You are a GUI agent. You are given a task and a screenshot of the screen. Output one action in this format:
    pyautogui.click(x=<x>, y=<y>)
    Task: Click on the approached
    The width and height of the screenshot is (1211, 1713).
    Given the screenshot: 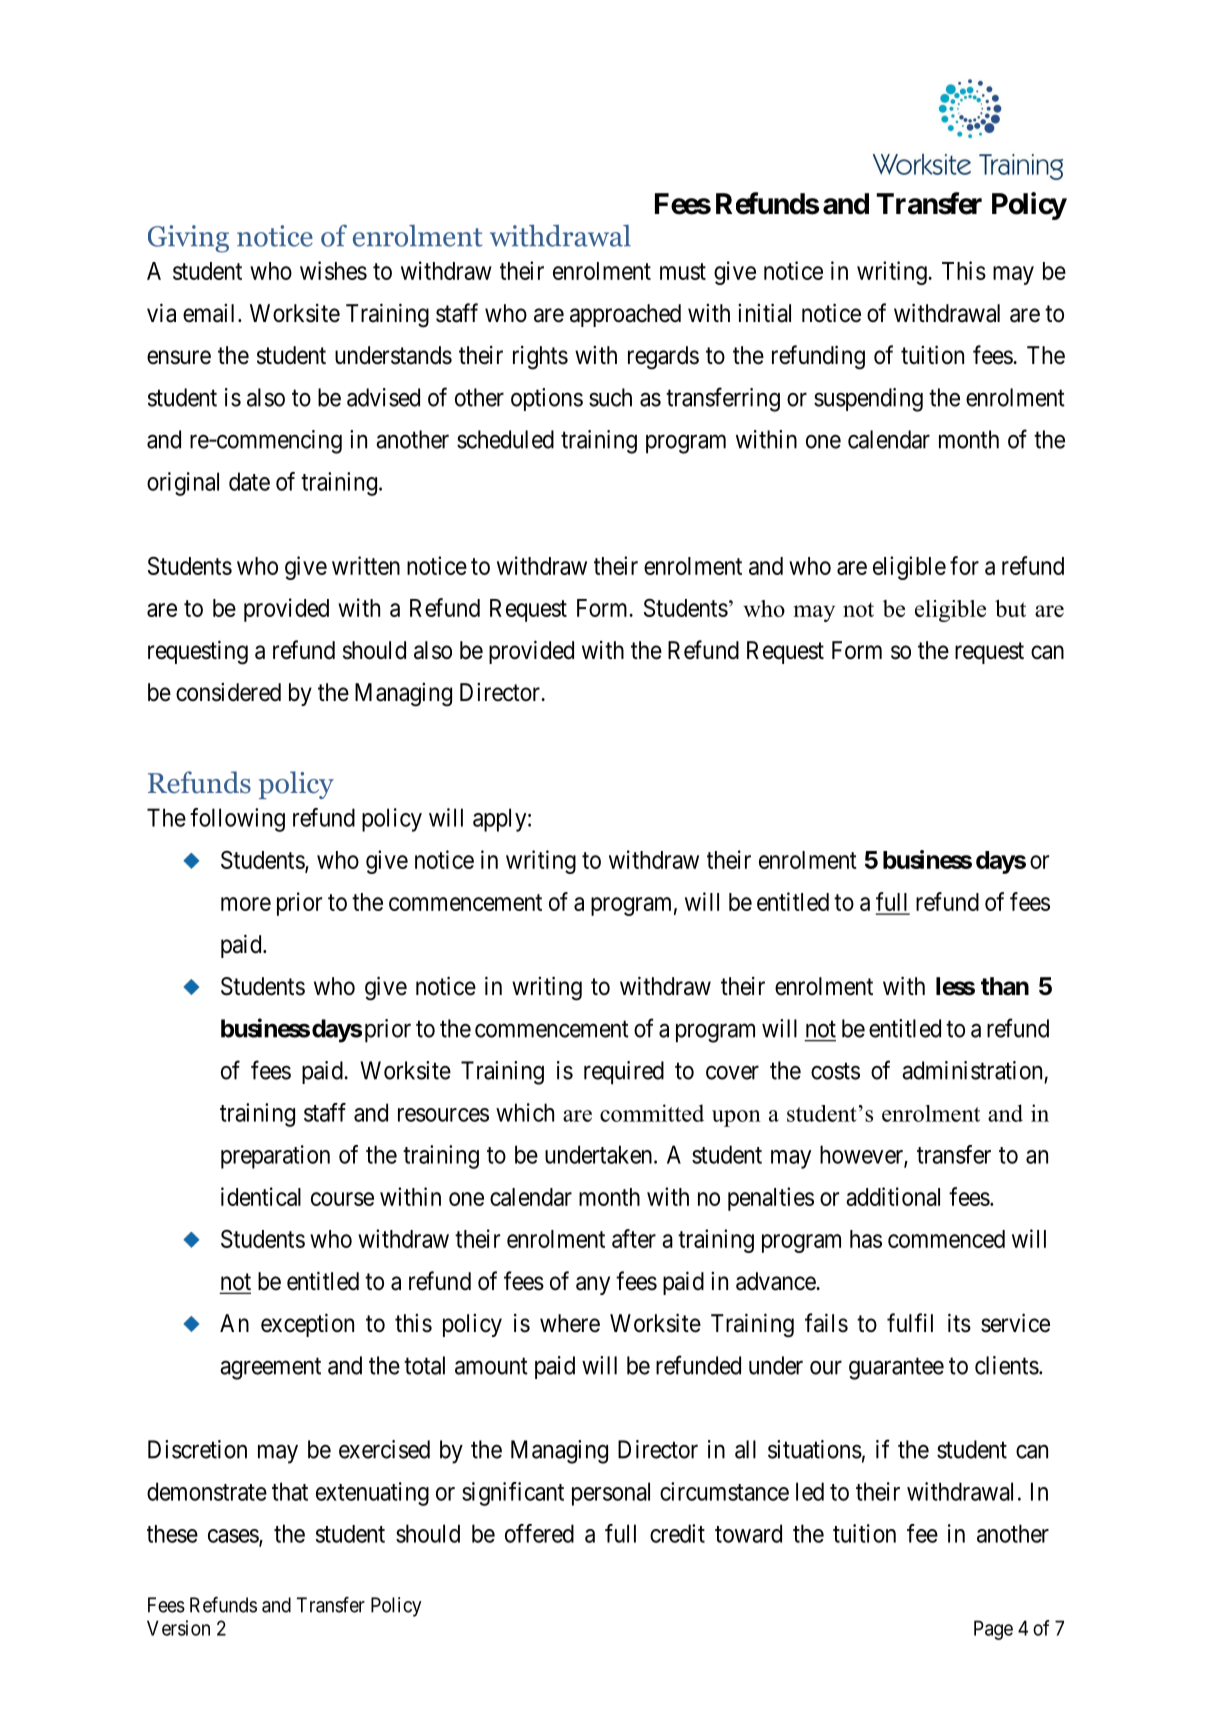 What is the action you would take?
    pyautogui.click(x=625, y=315)
